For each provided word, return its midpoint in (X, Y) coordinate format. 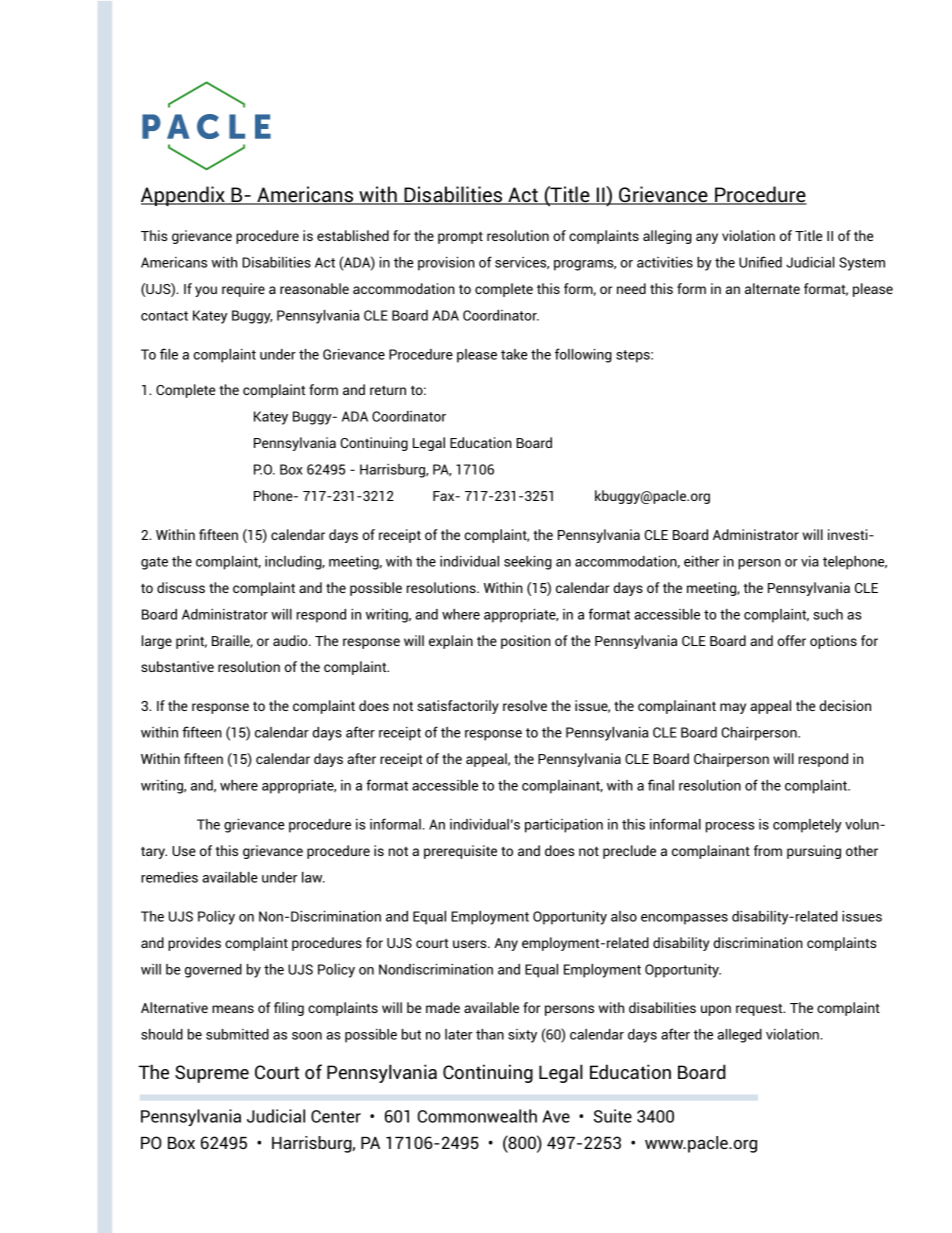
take (514, 354)
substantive (177, 666)
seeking (528, 563)
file (169, 354)
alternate (772, 288)
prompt (460, 238)
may (733, 708)
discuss (181, 587)
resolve (525, 705)
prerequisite (460, 852)
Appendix (184, 196)
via (810, 561)
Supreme (212, 1074)
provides (194, 944)
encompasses (684, 919)
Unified (760, 262)
